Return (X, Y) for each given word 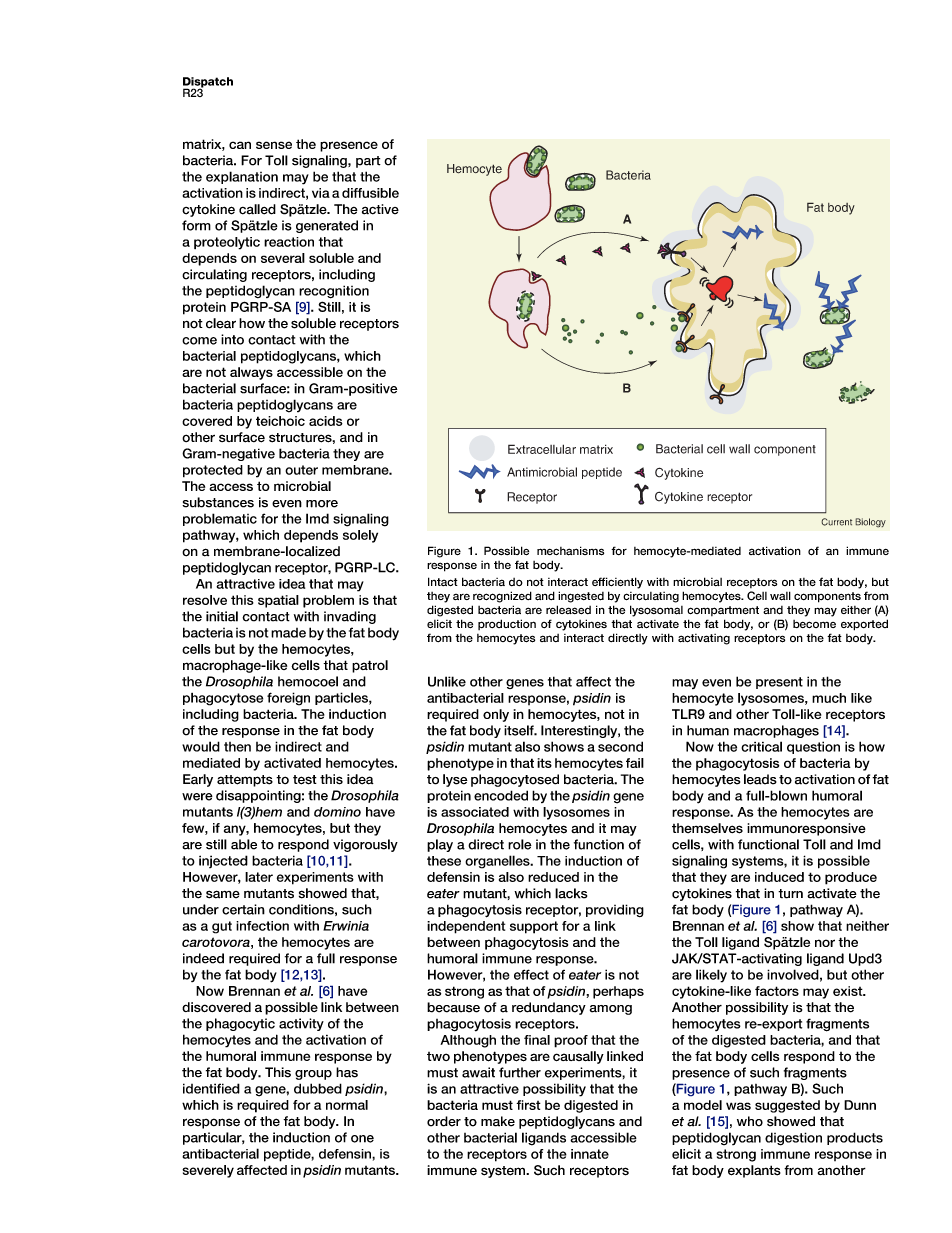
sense (274, 145)
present (779, 683)
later (259, 877)
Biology (870, 523)
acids (326, 421)
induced (779, 877)
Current (836, 522)
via (321, 193)
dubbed (318, 1088)
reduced (553, 877)
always (251, 373)
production (507, 624)
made (288, 633)
